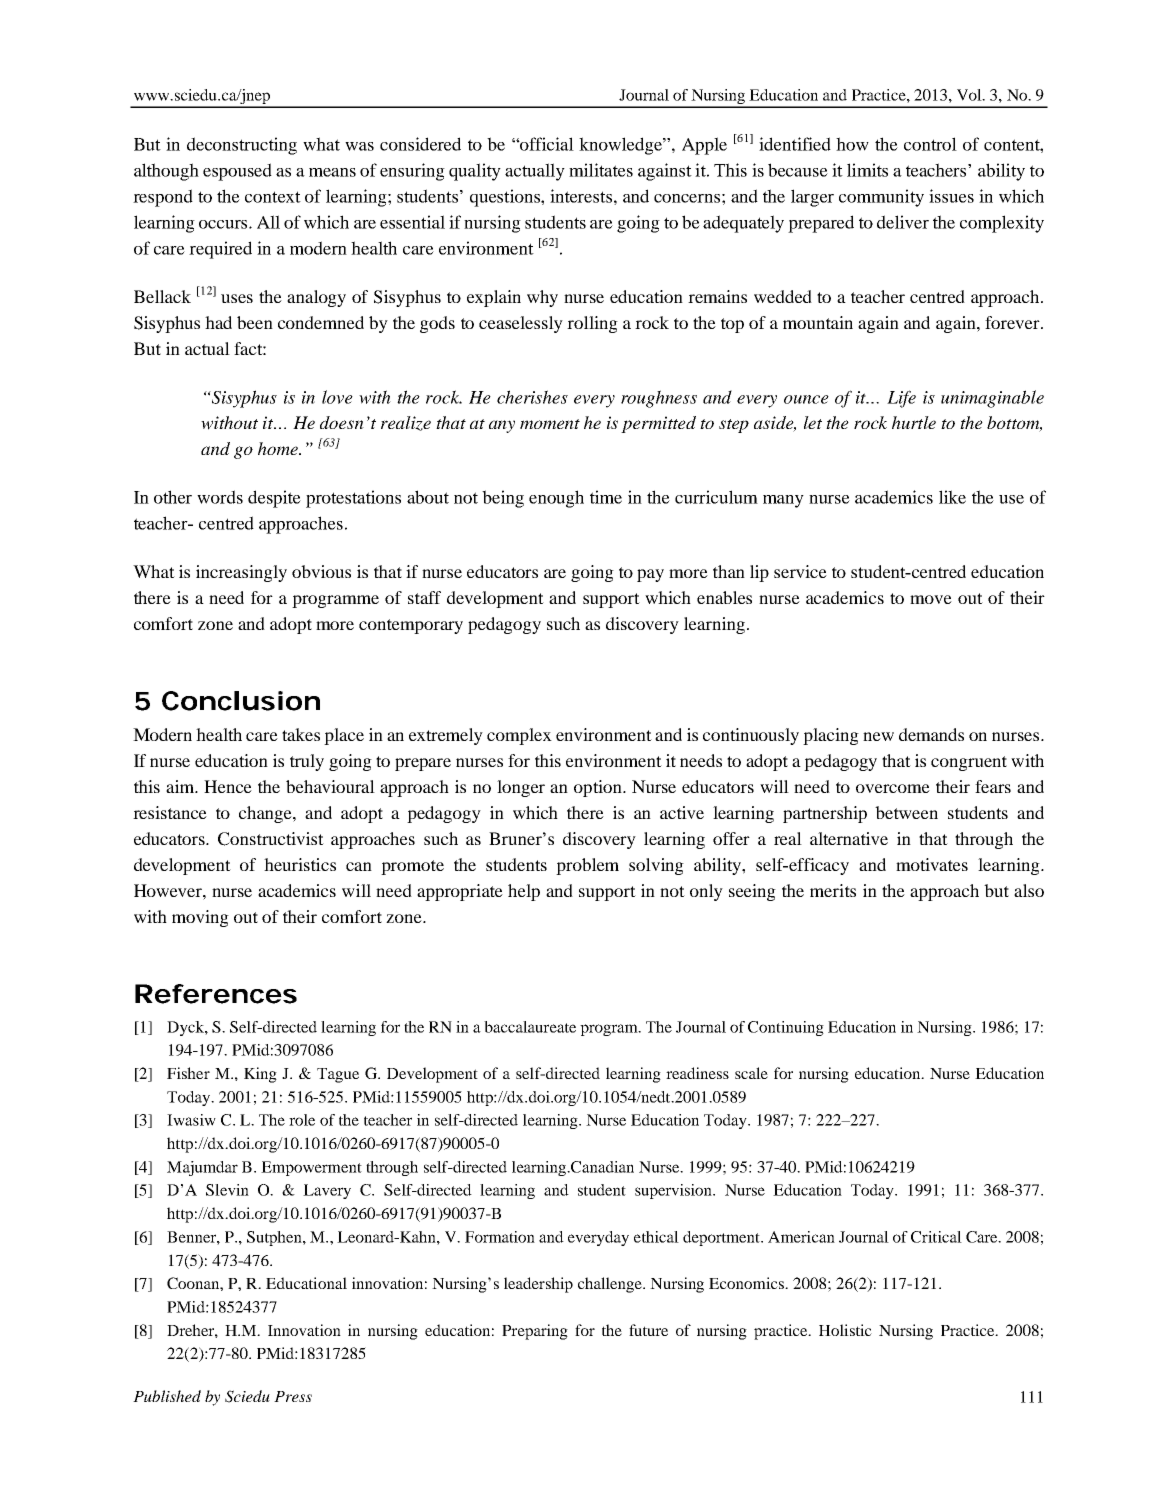  Describe the element at coordinates (581, 196) in the image. I see `interests` at that location.
